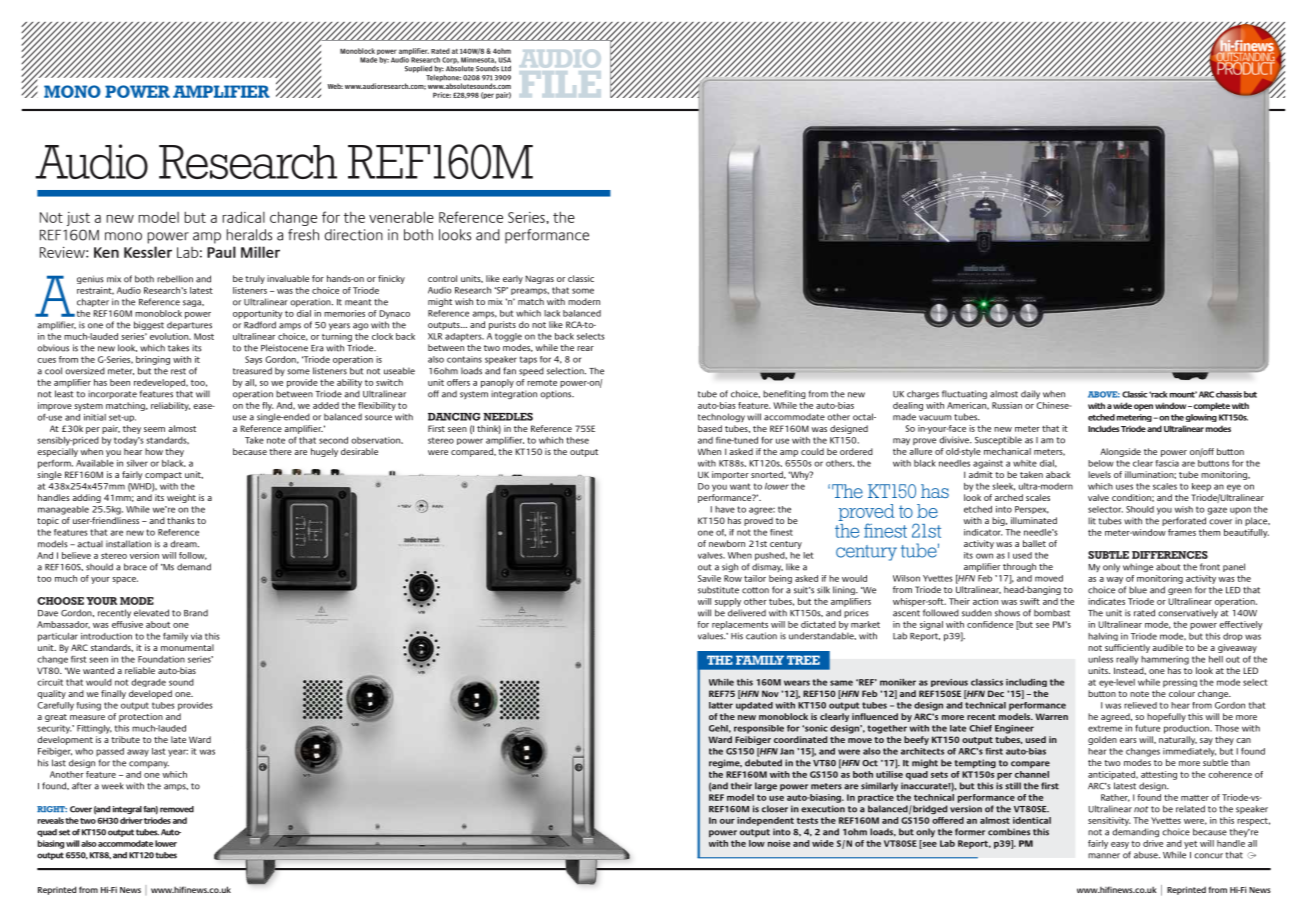 The image size is (1308, 924). Describe the element at coordinates (1101, 463) in the screenshot. I see `below` at that location.
